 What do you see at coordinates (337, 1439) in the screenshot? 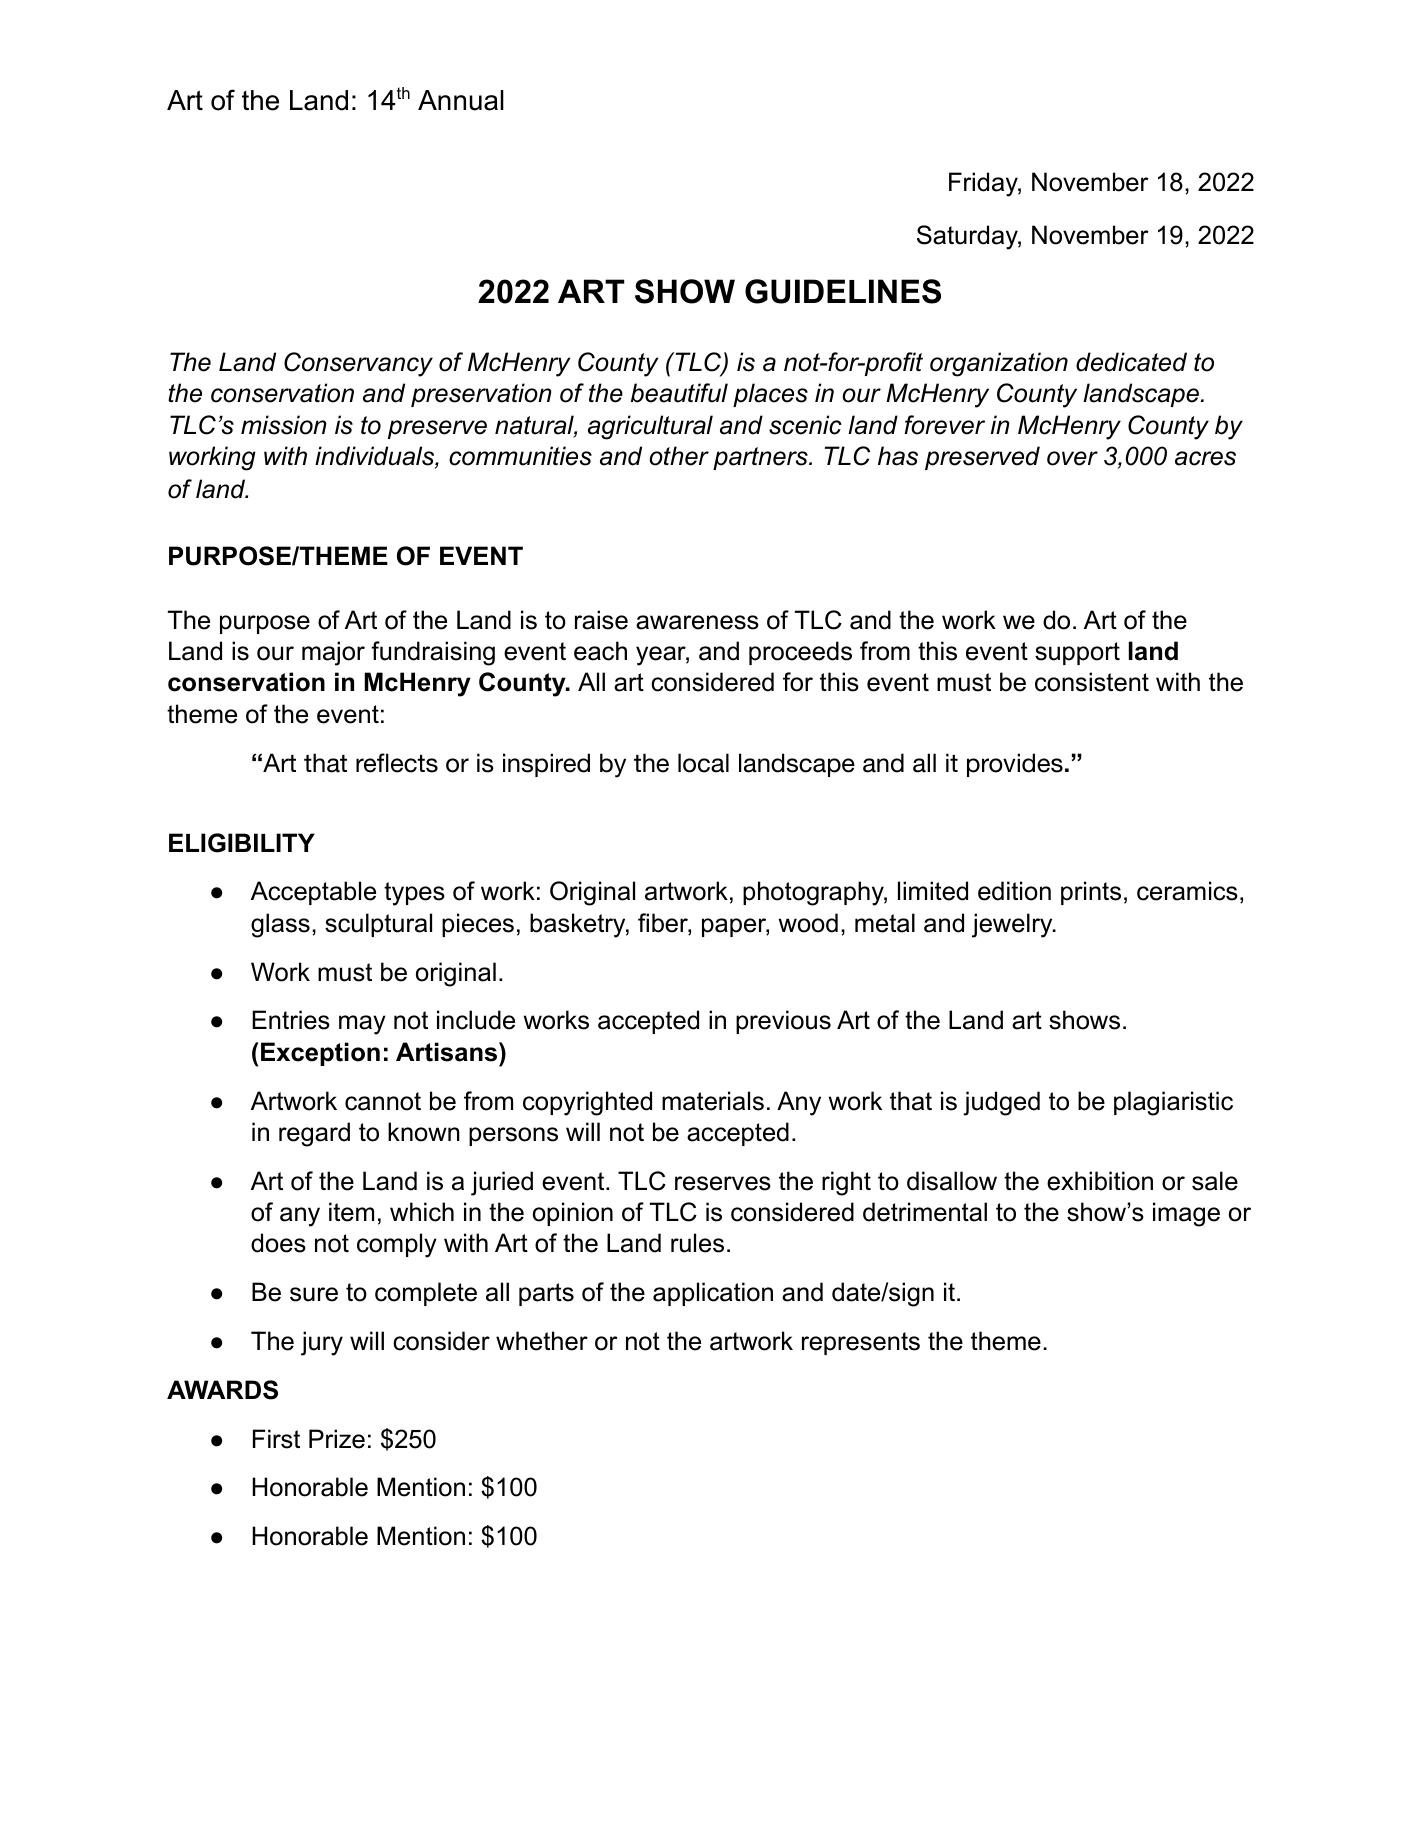
I see `Prize` at bounding box center [337, 1439].
